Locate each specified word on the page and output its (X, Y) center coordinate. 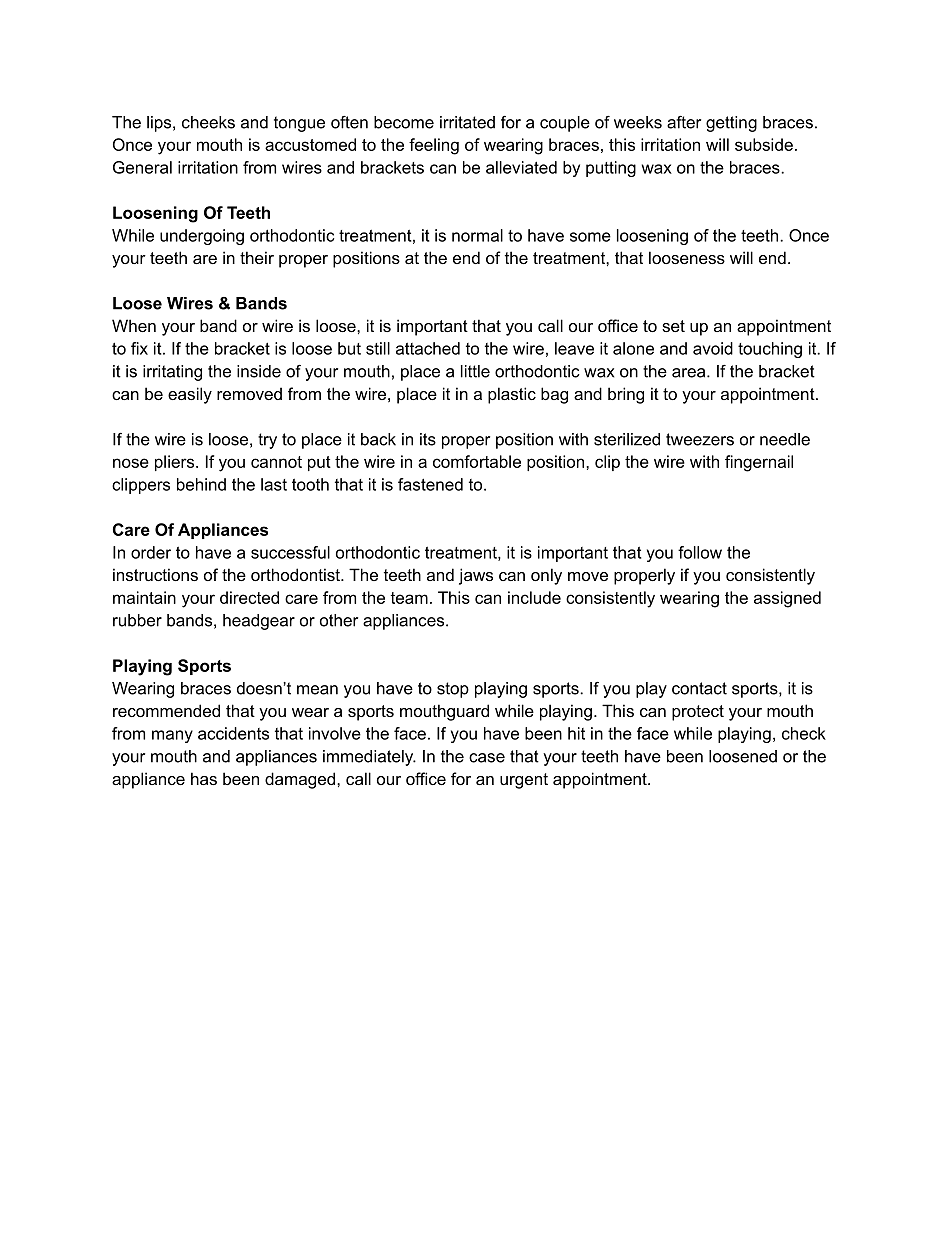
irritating (172, 373)
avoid (713, 348)
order (151, 552)
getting (731, 124)
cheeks (208, 122)
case (487, 758)
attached (428, 348)
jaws (476, 576)
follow (700, 552)
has (204, 778)
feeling (434, 146)
